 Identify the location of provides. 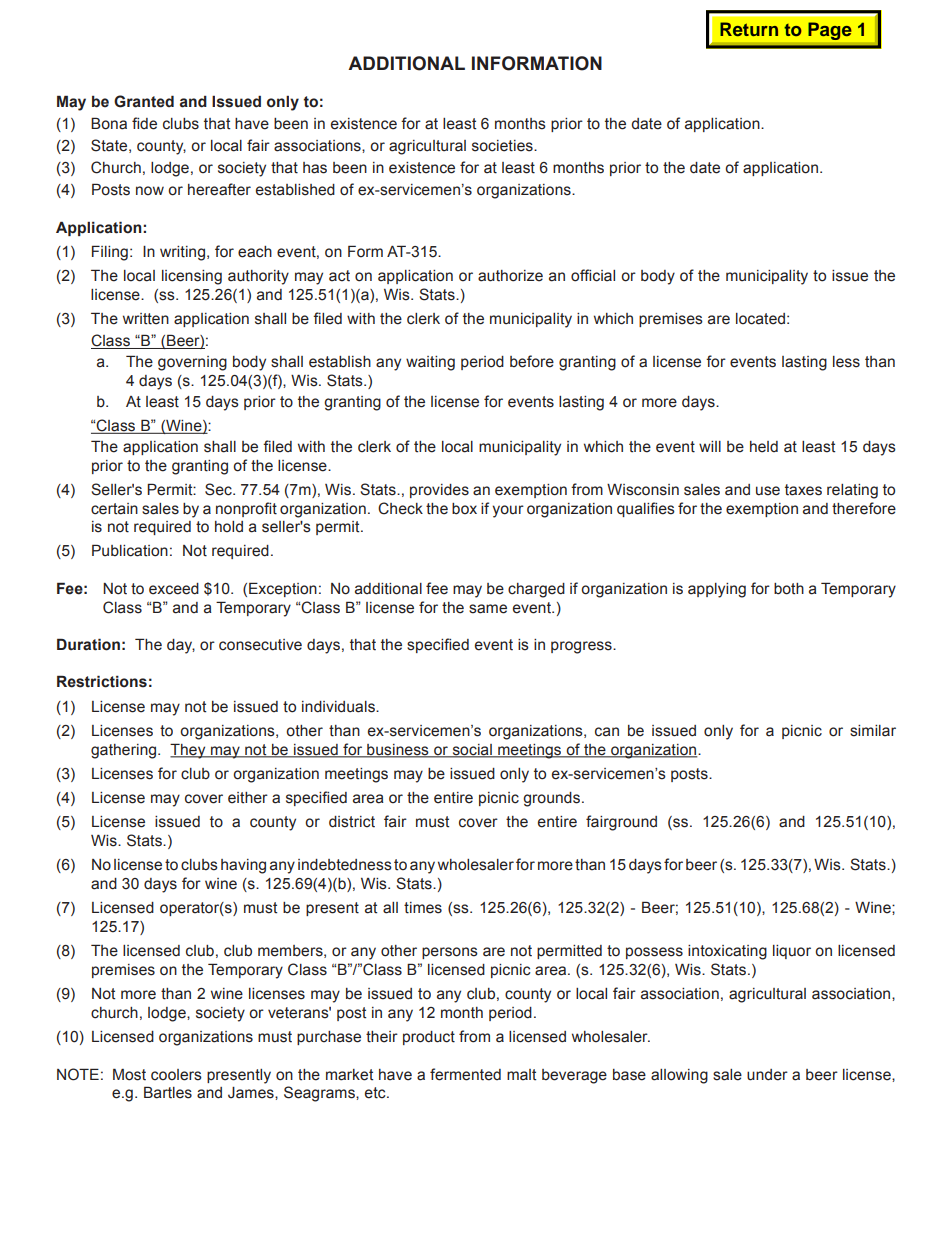
(439, 491).
